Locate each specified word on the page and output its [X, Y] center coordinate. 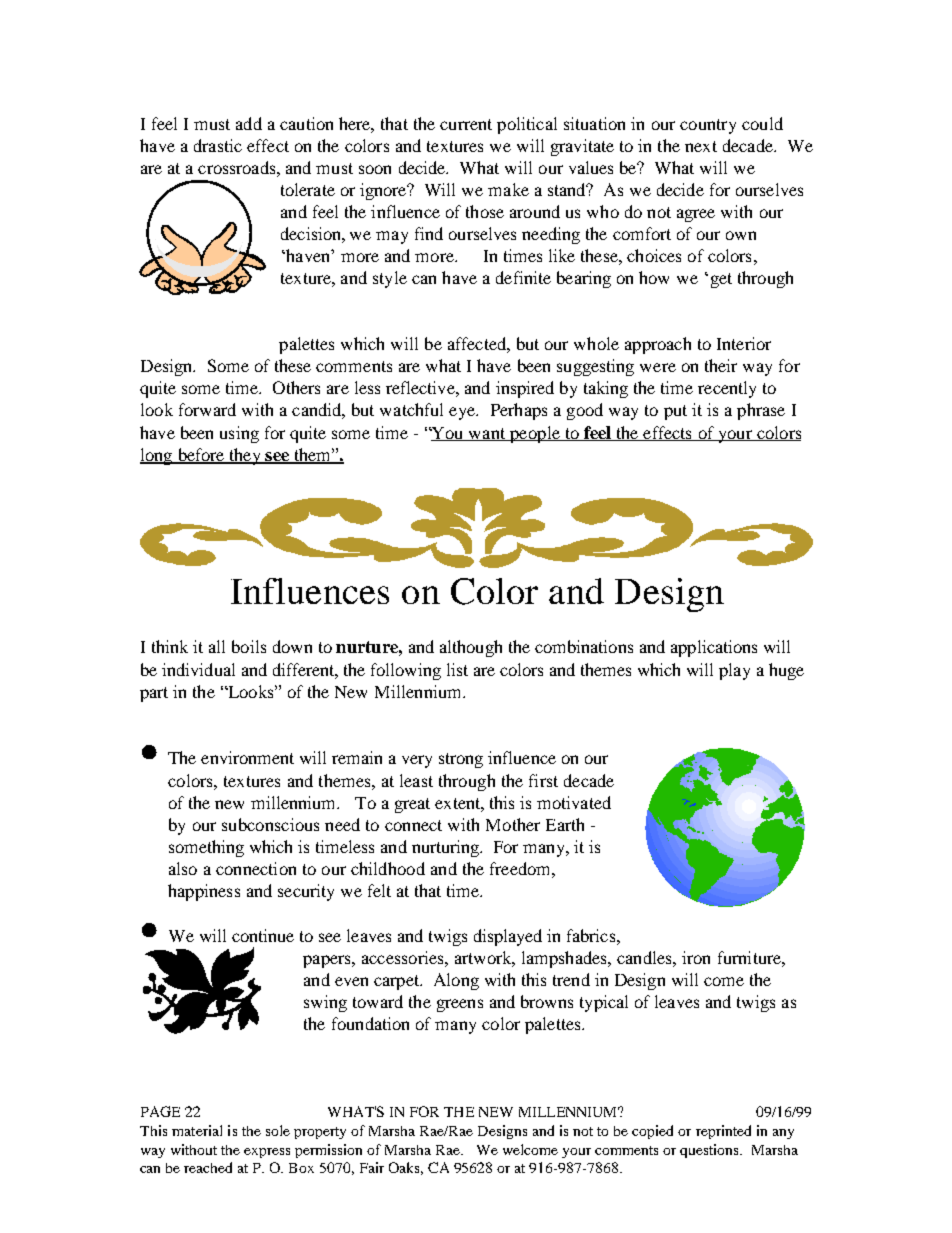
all [217, 646]
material [197, 1130]
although [471, 648]
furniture [750, 957]
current [466, 124]
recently [727, 389]
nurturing [446, 848]
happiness [204, 892]
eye [463, 413]
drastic [218, 145]
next [701, 146]
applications [714, 648]
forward [207, 409]
